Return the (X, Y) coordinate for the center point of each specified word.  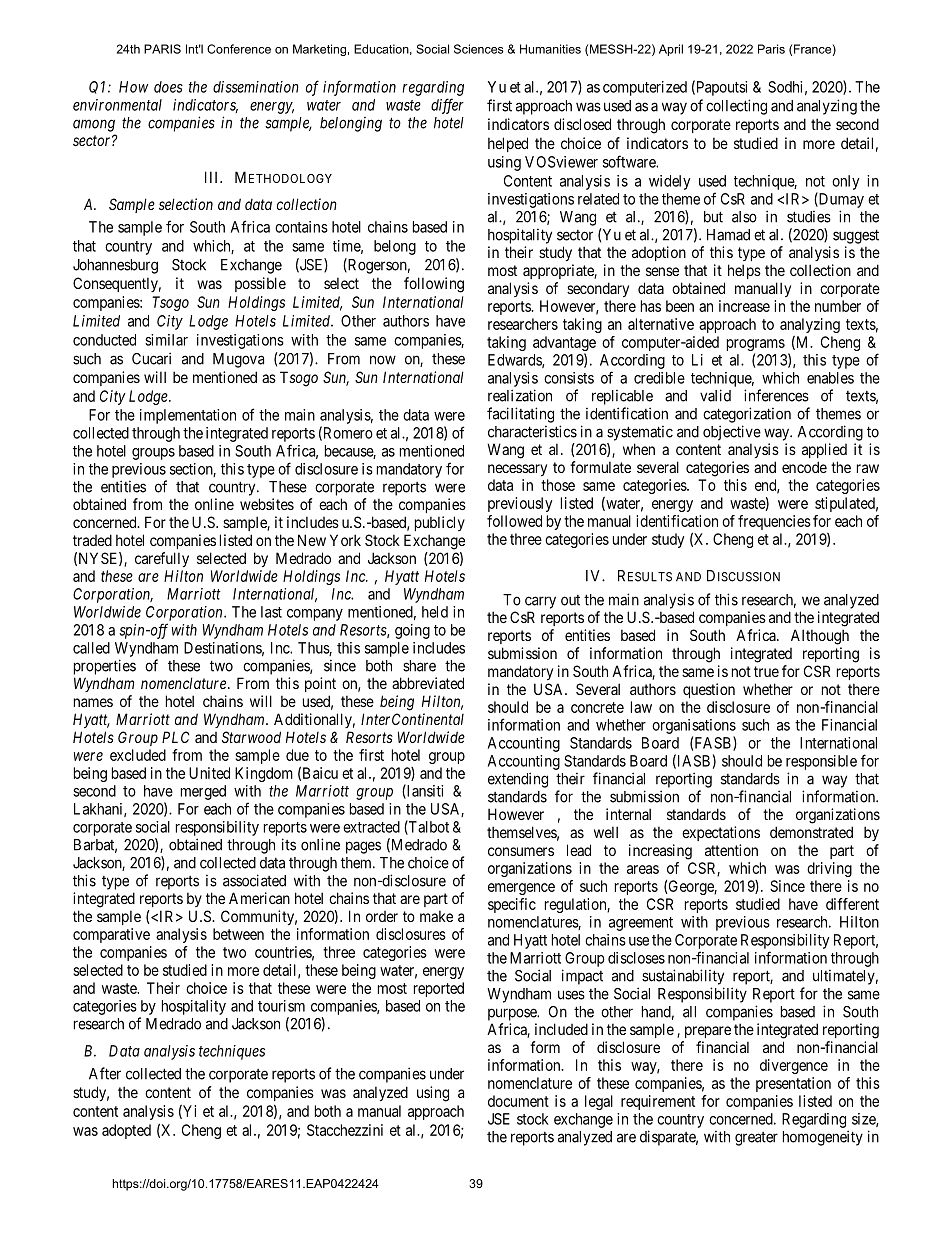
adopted (126, 1131)
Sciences (479, 49)
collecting (736, 107)
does (168, 87)
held (435, 612)
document (518, 1101)
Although (820, 637)
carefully (162, 559)
